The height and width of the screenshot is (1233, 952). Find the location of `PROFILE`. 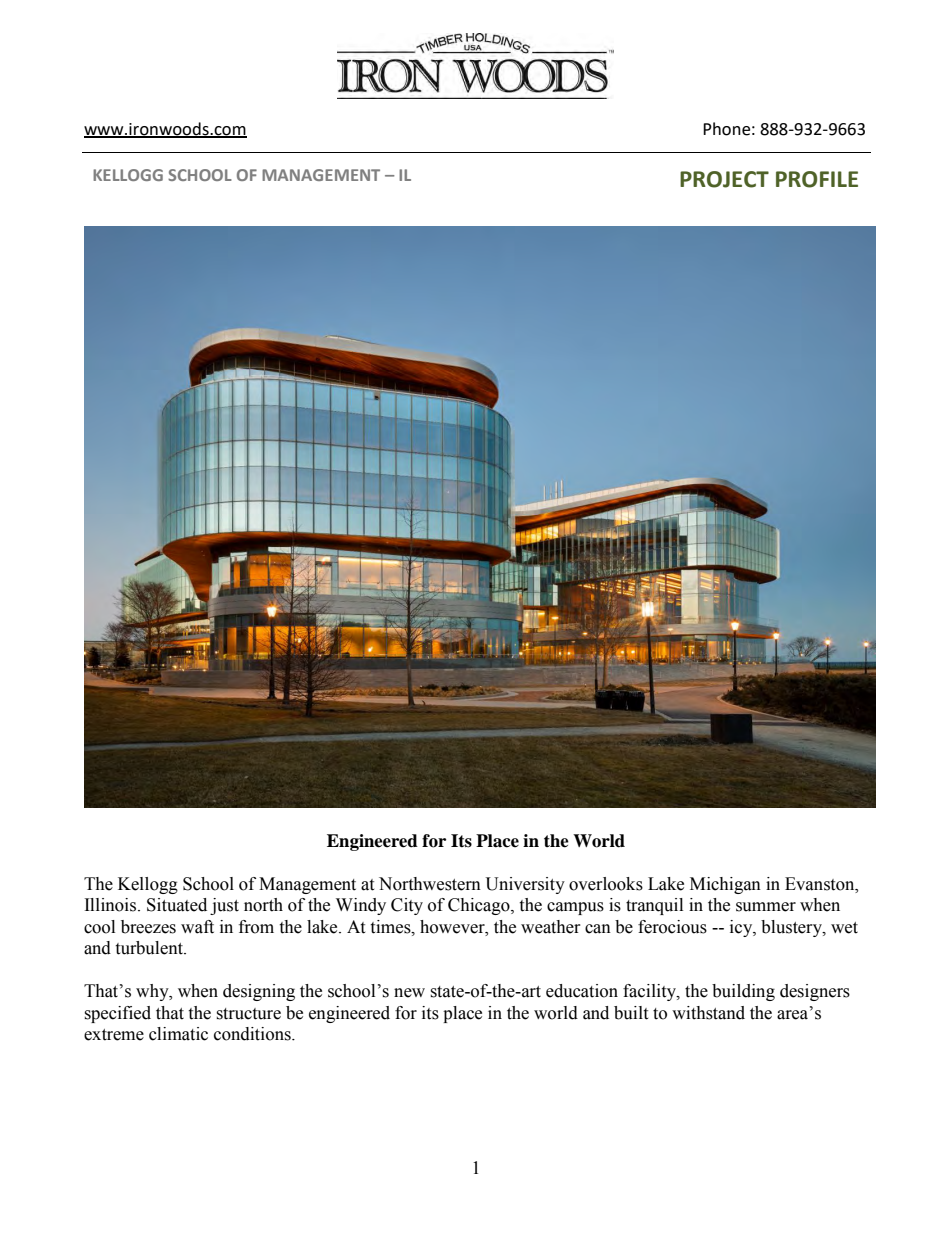

PROFILE is located at coordinates (817, 179).
